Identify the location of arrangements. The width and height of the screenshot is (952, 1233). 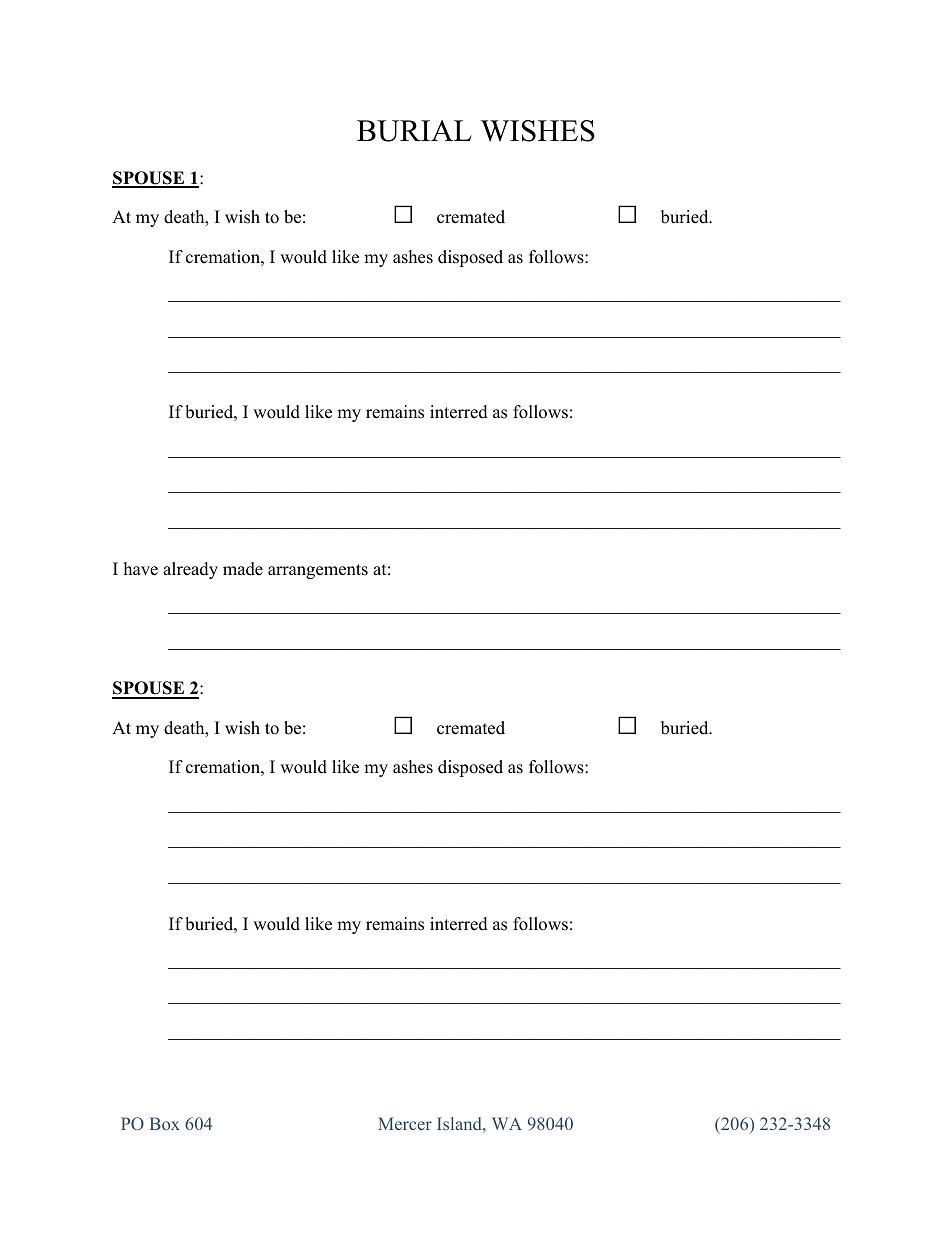
(318, 571).
